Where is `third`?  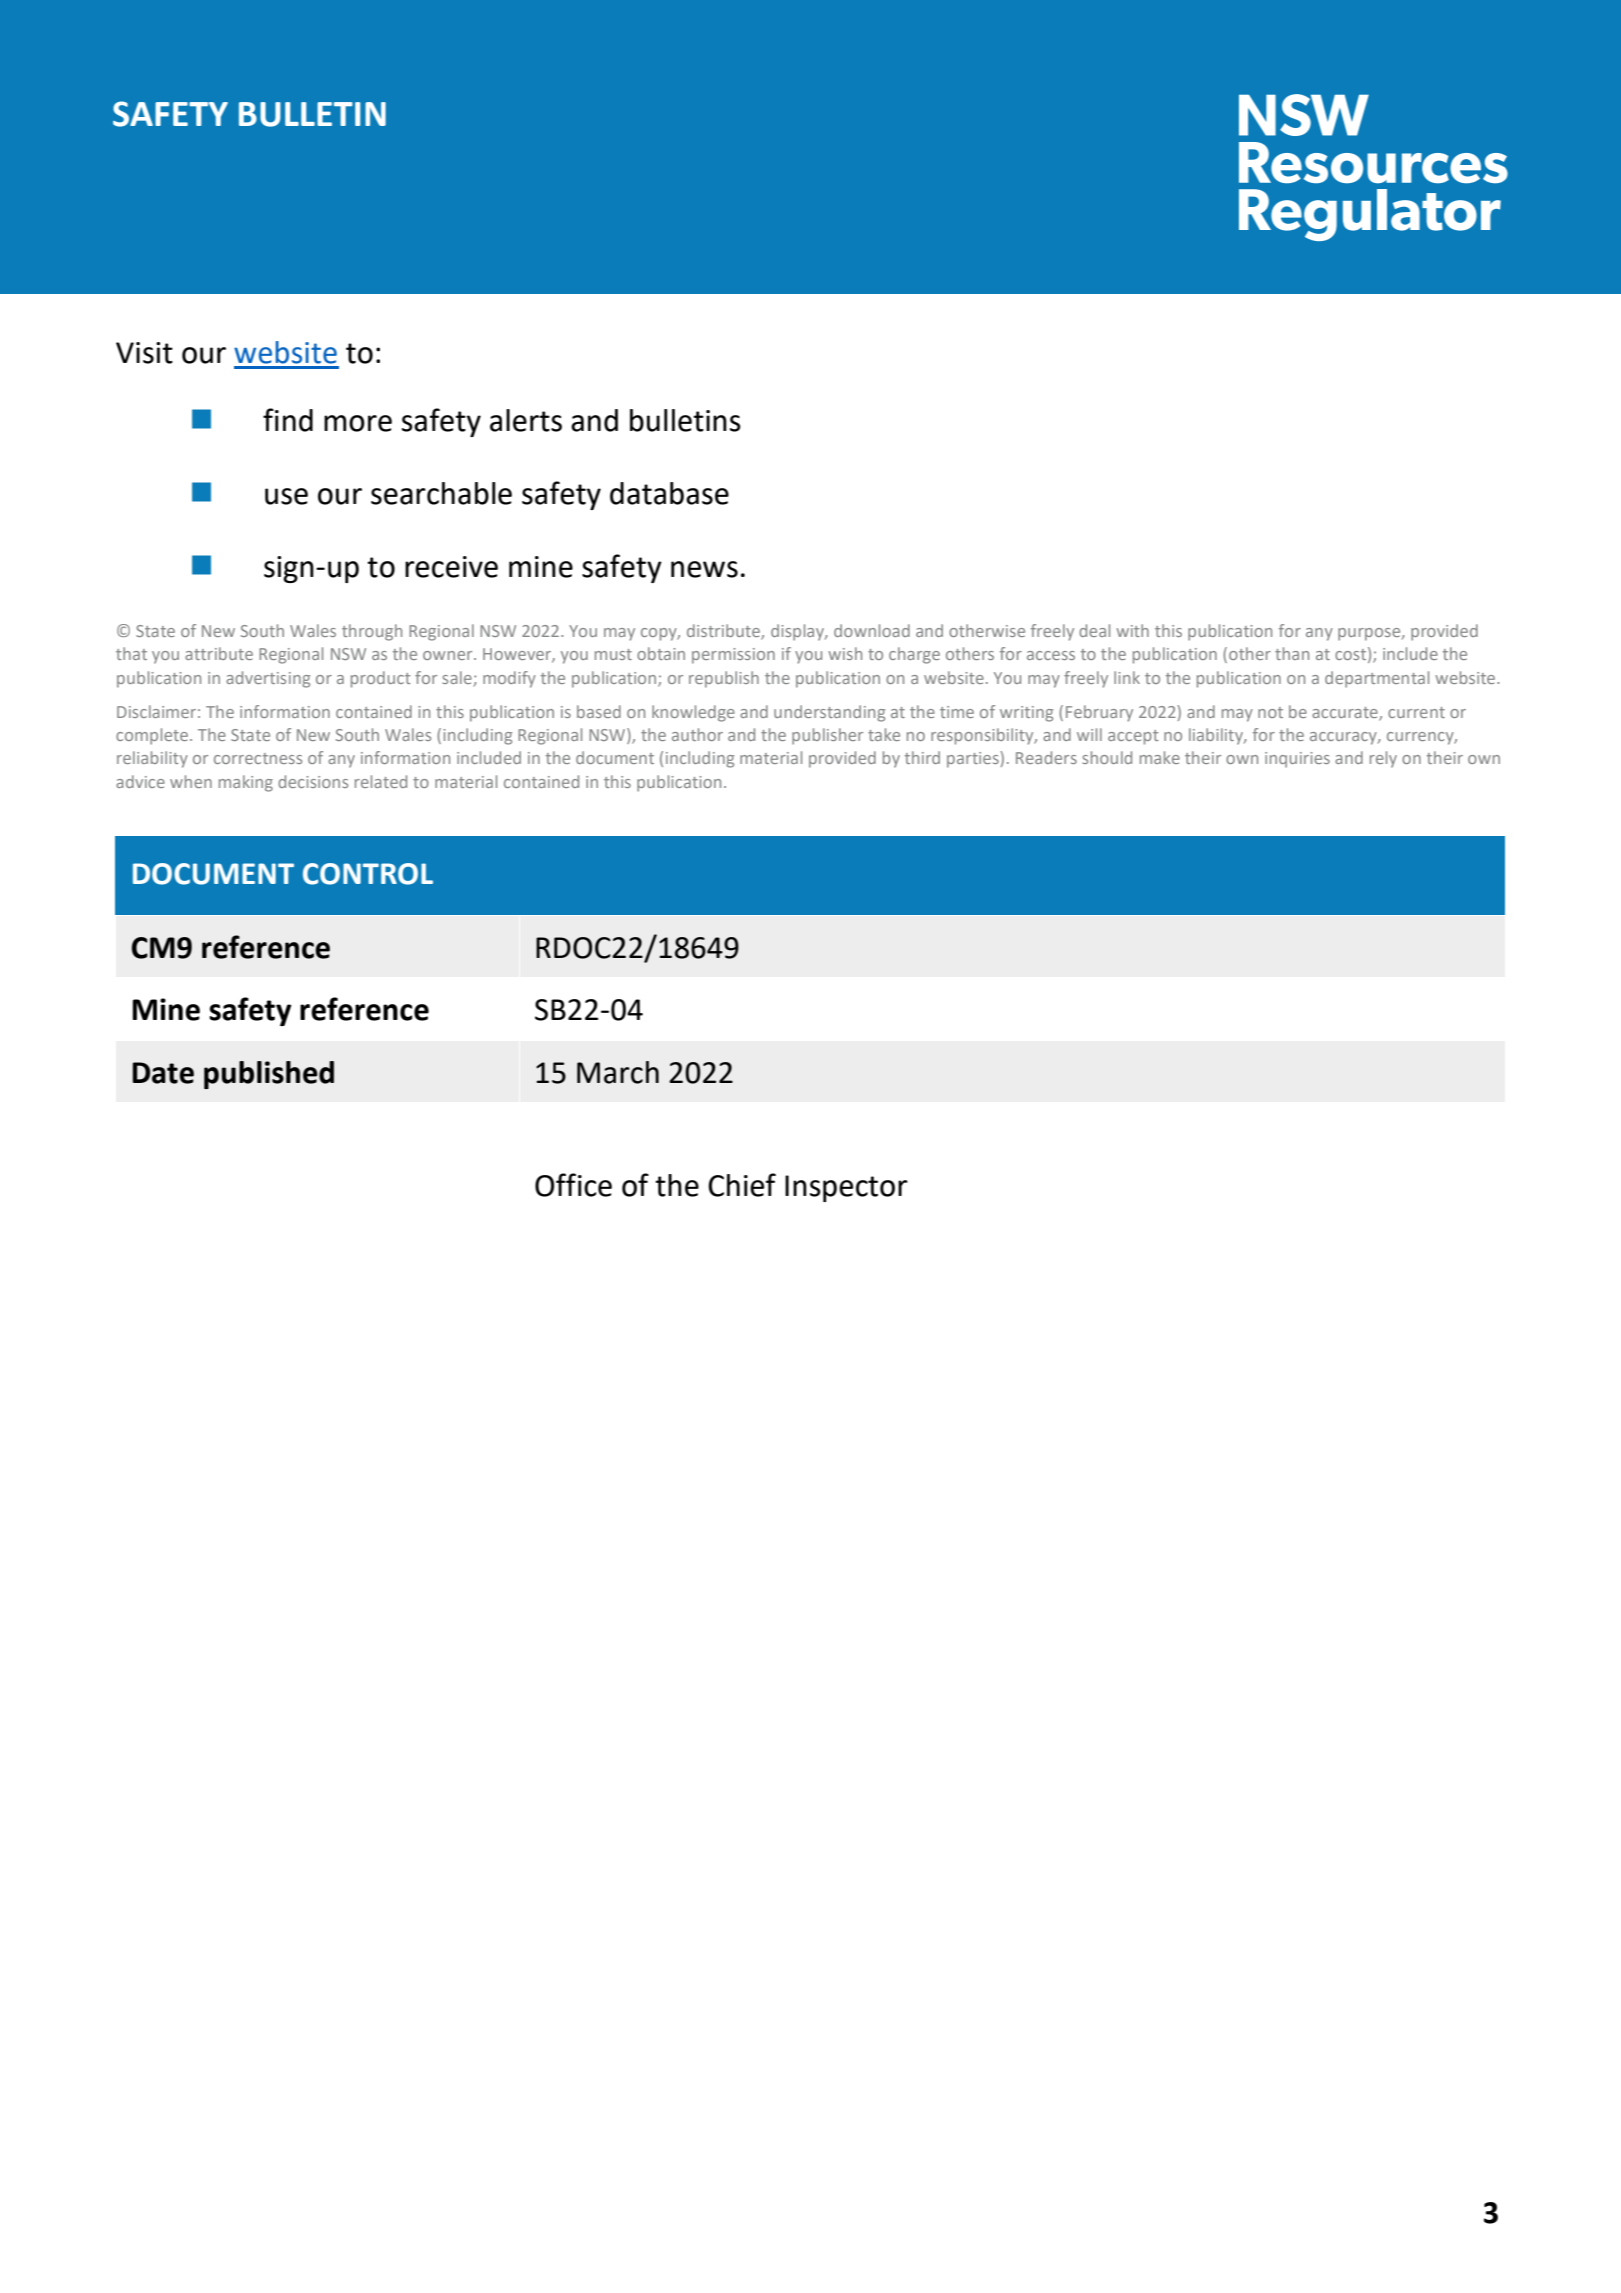 third is located at coordinates (922, 757).
